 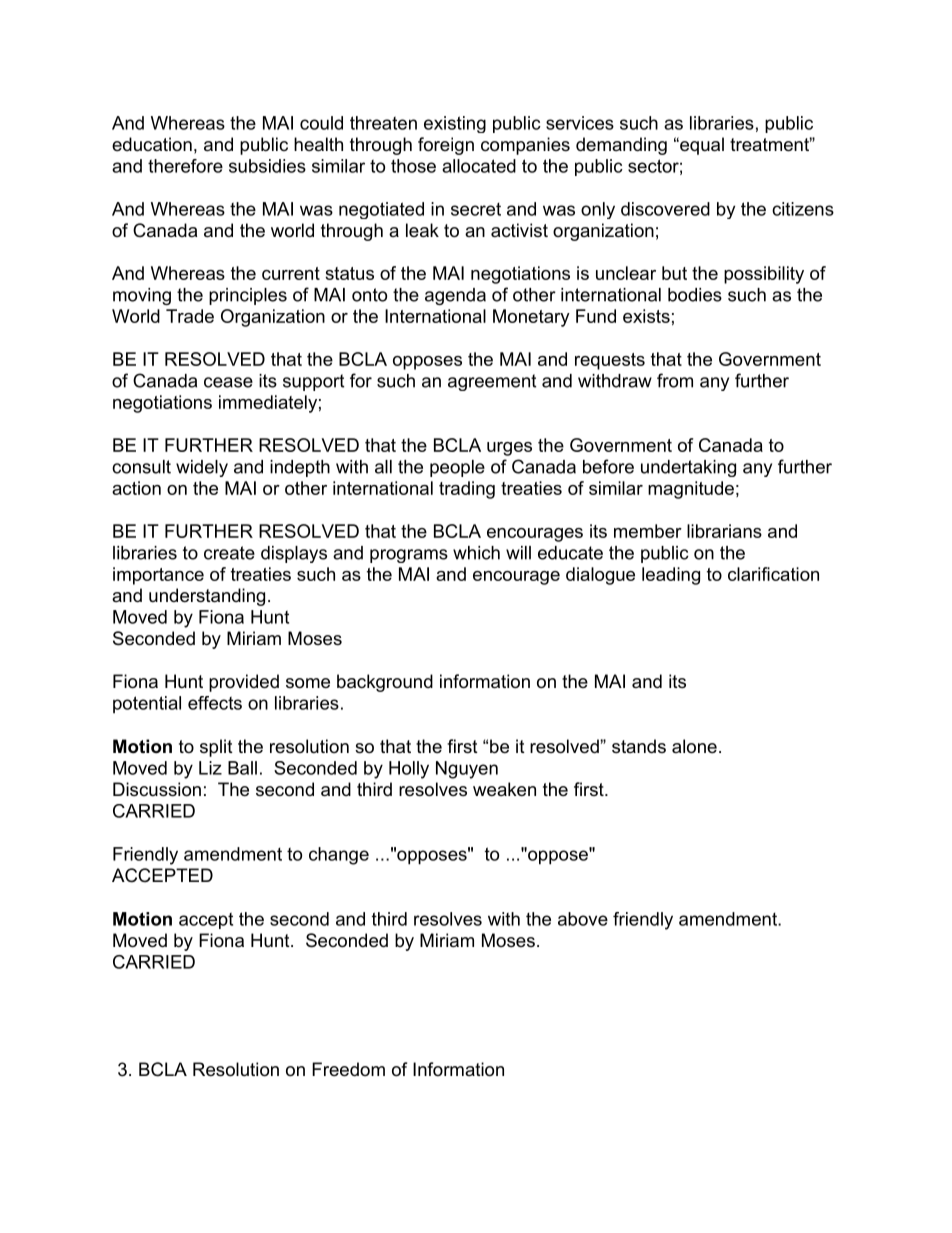 What do you see at coordinates (457, 468) in the screenshot?
I see `people` at bounding box center [457, 468].
